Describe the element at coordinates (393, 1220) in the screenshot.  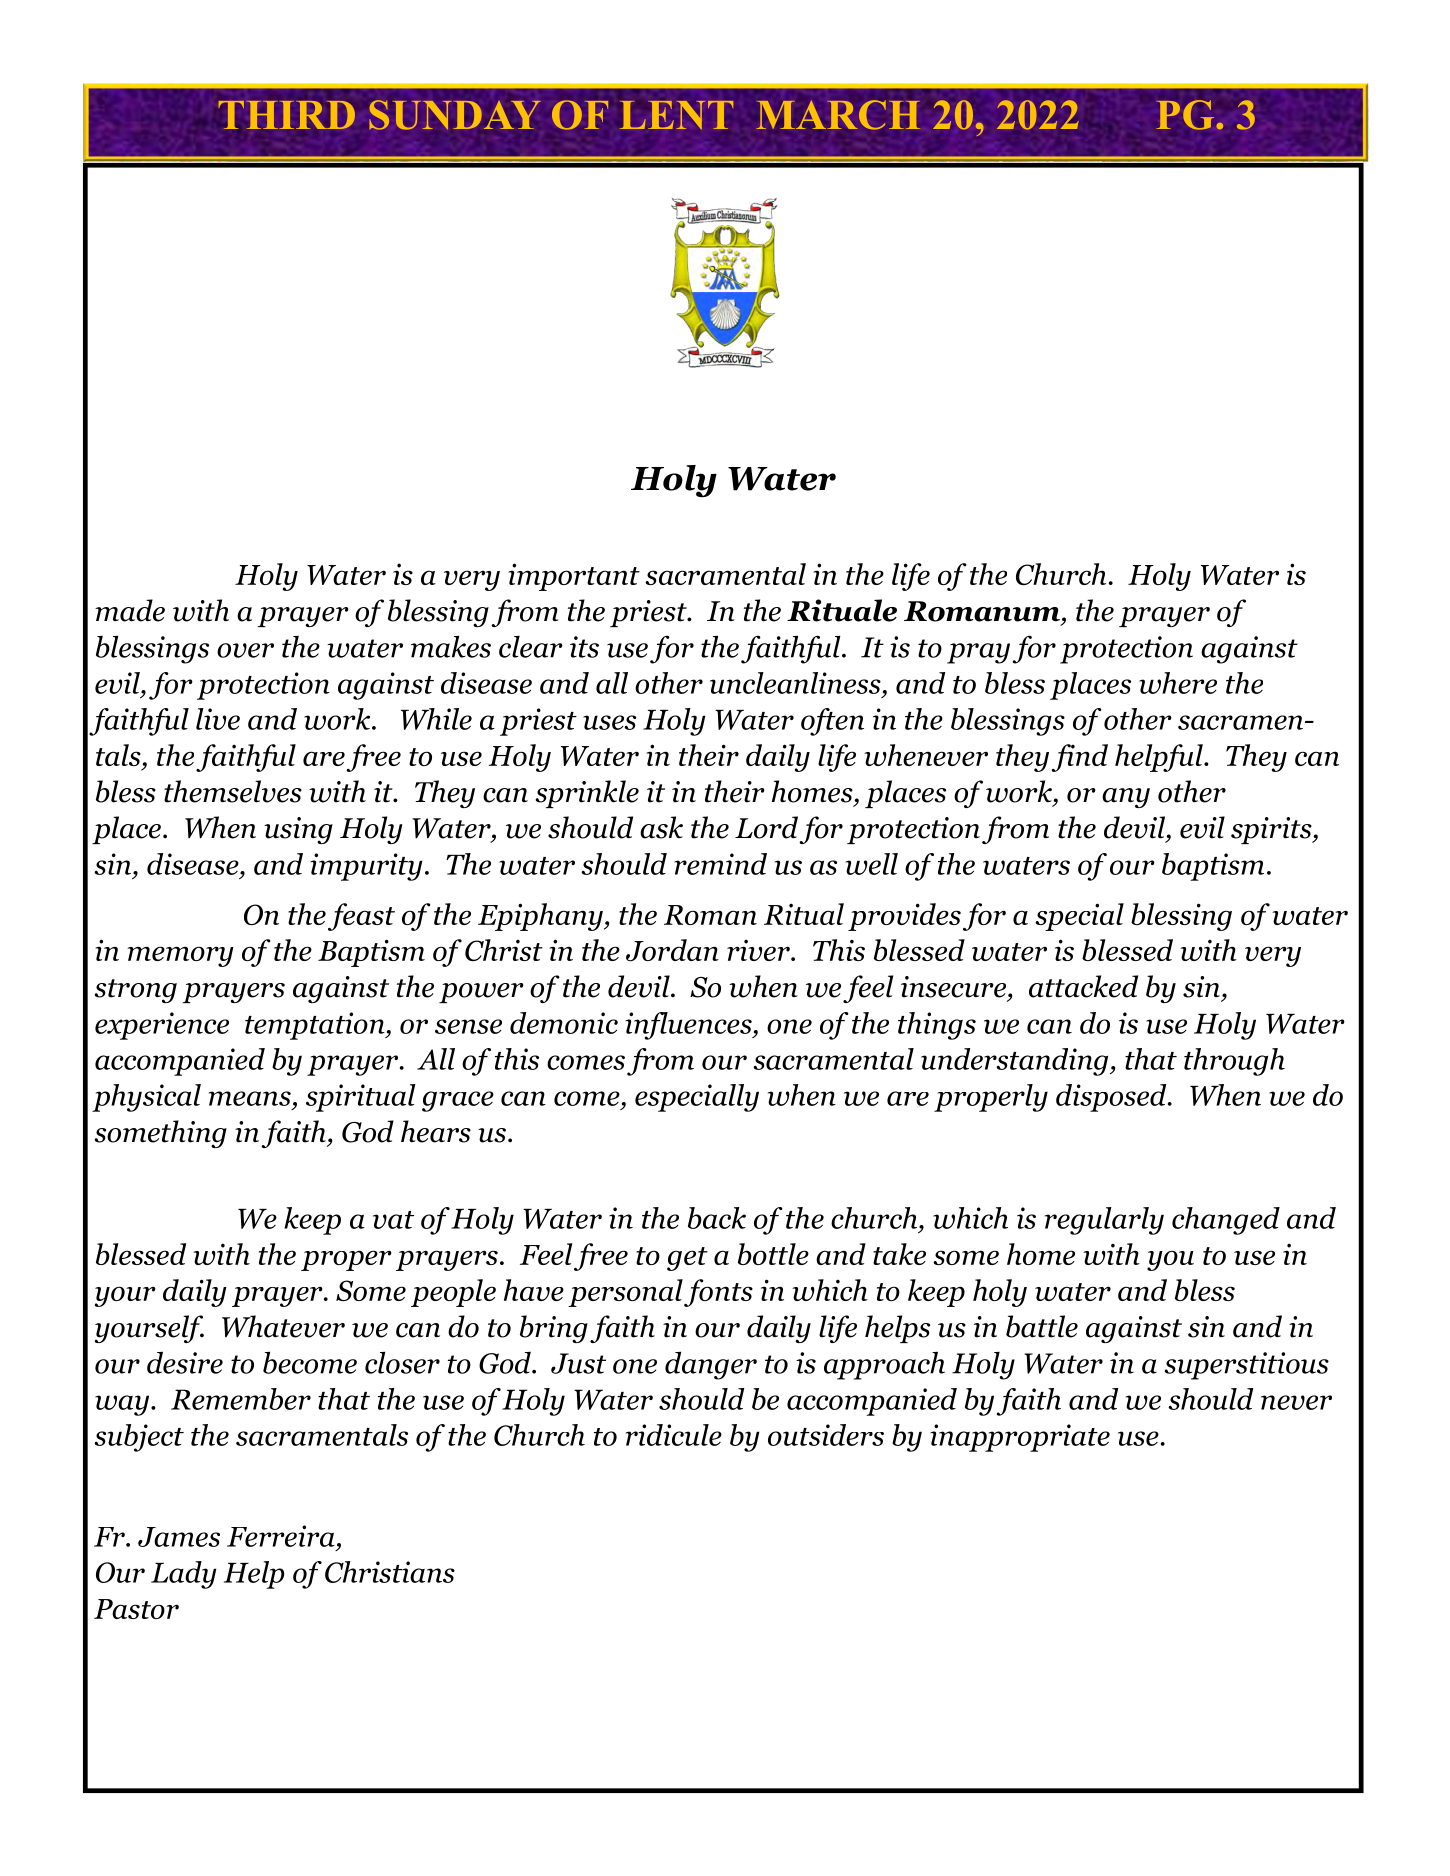
I see `vat` at that location.
